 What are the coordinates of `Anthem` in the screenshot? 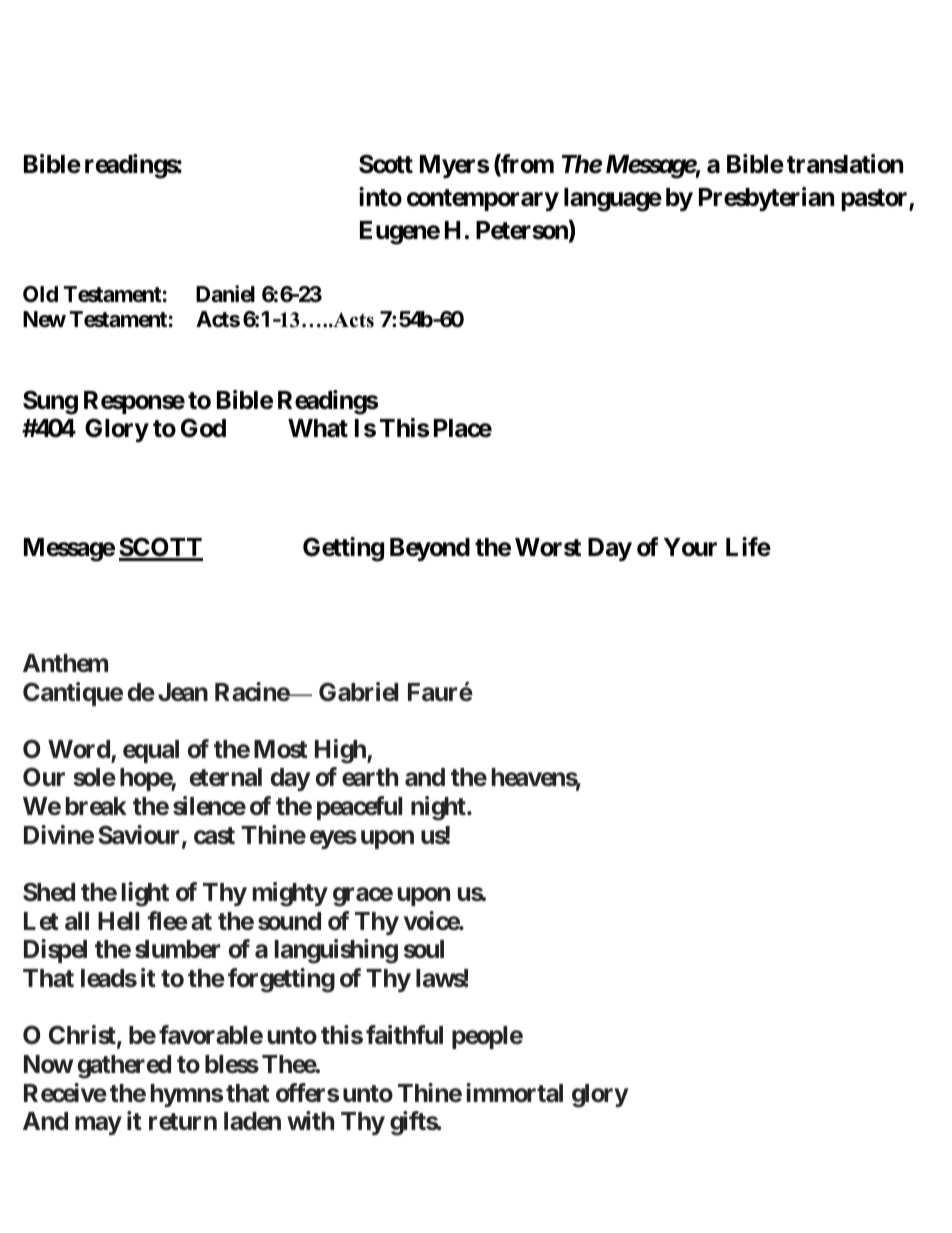 It's located at (65, 663).
